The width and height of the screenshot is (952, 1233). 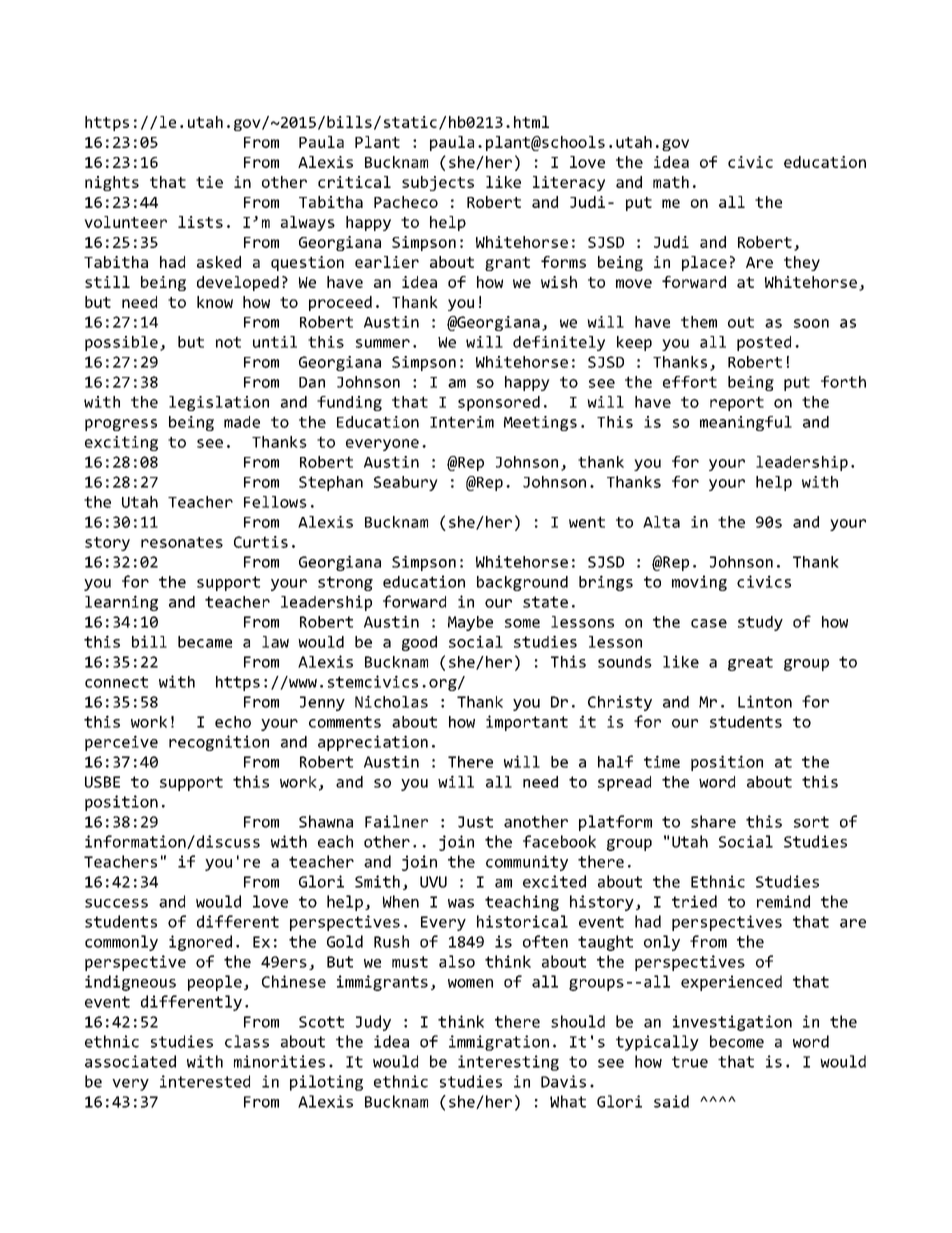 I want to click on ignored, so click(x=200, y=943).
